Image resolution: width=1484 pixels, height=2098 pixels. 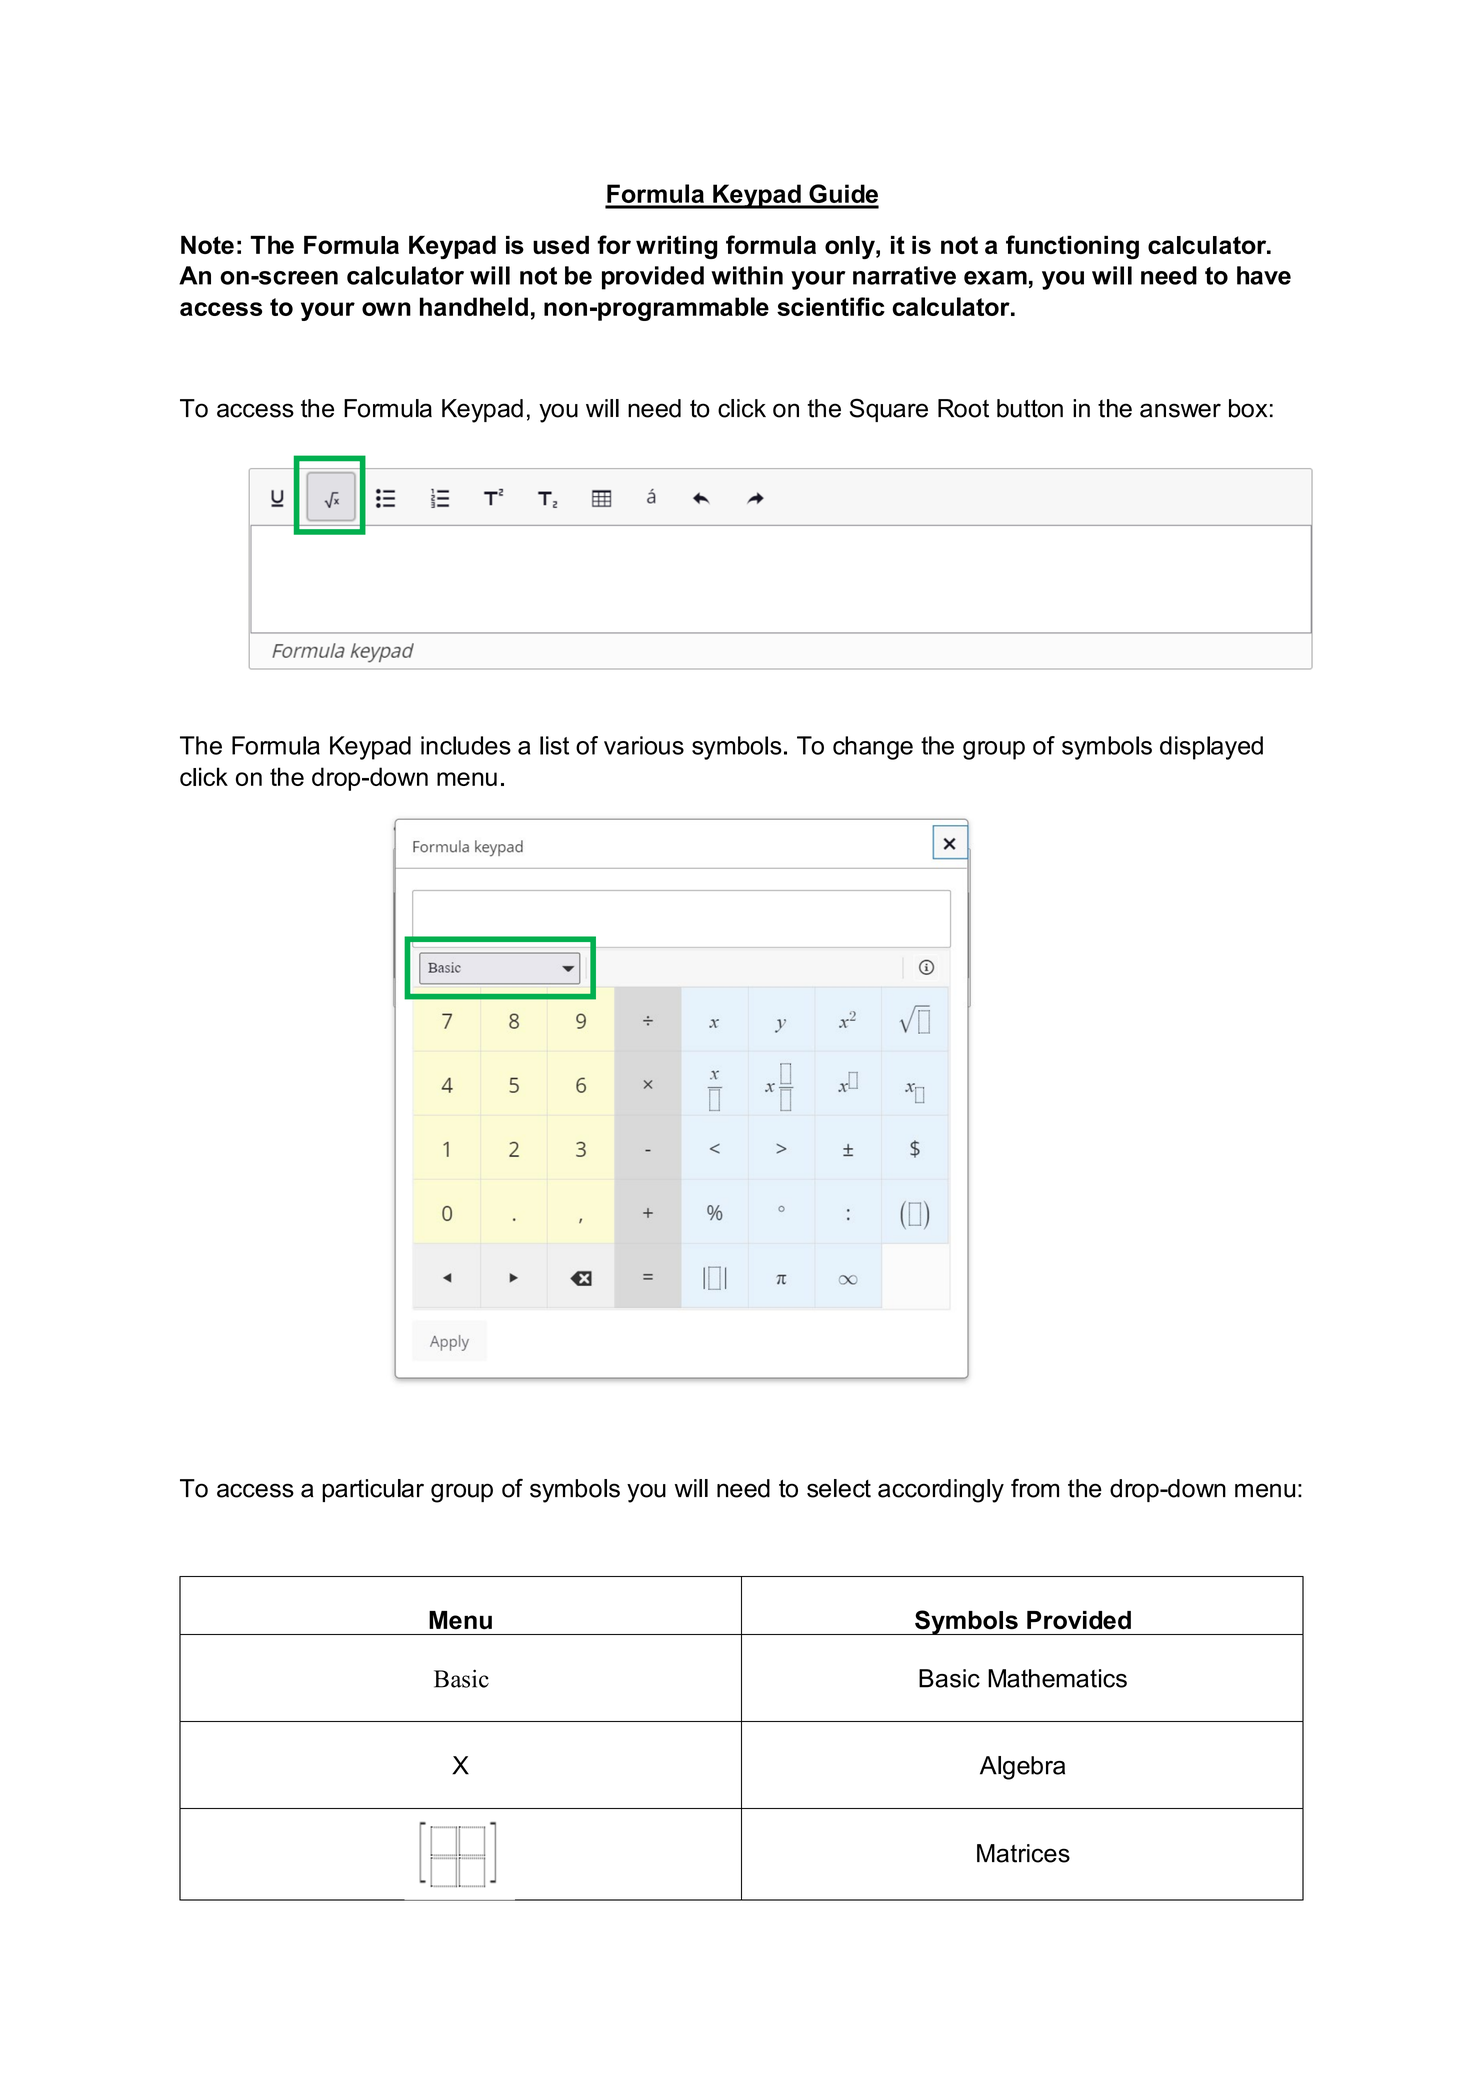 What do you see at coordinates (1072, 247) in the document?
I see `functioning` at bounding box center [1072, 247].
